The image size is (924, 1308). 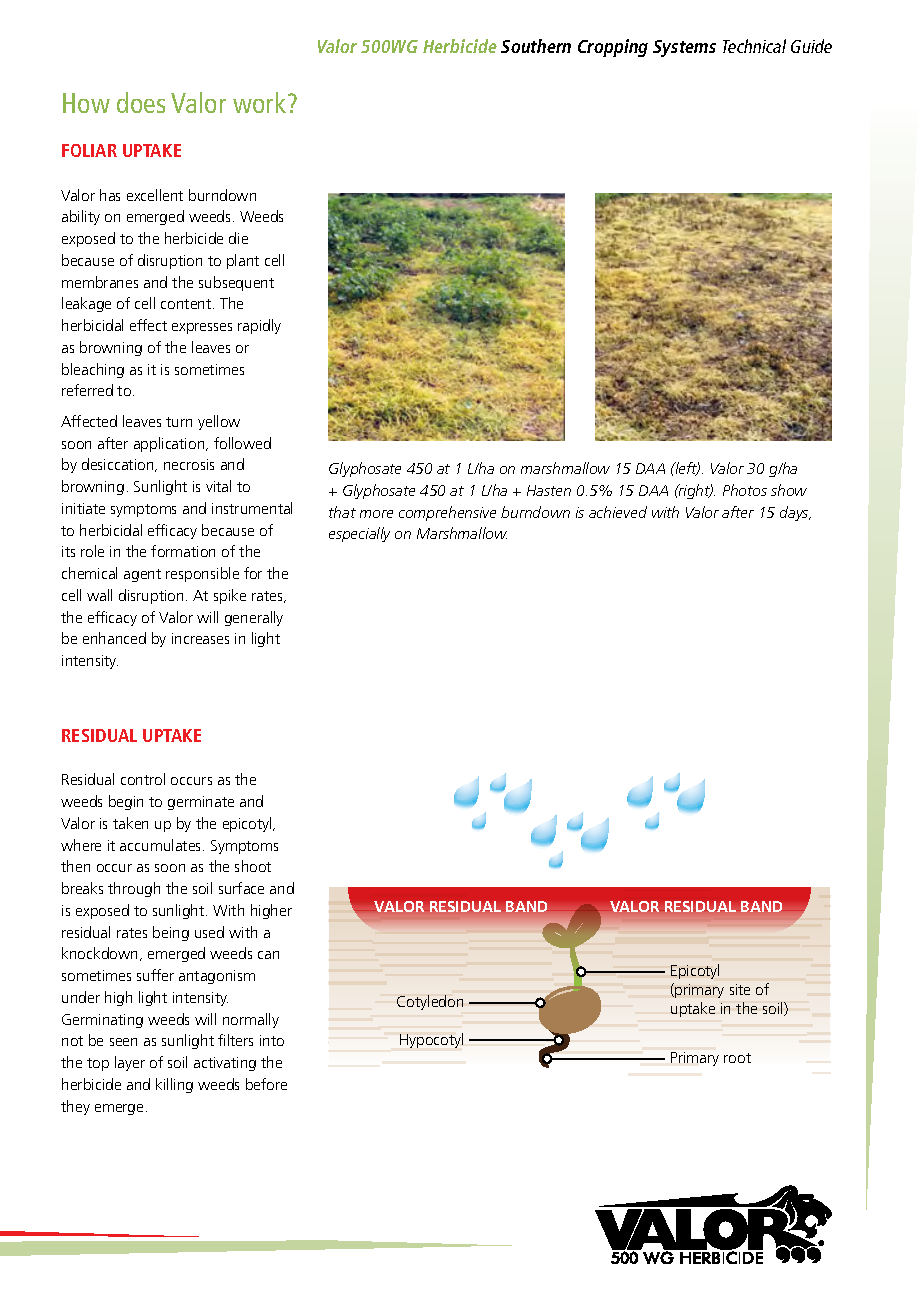 What do you see at coordinates (174, 1085) in the screenshot?
I see `killing` at bounding box center [174, 1085].
